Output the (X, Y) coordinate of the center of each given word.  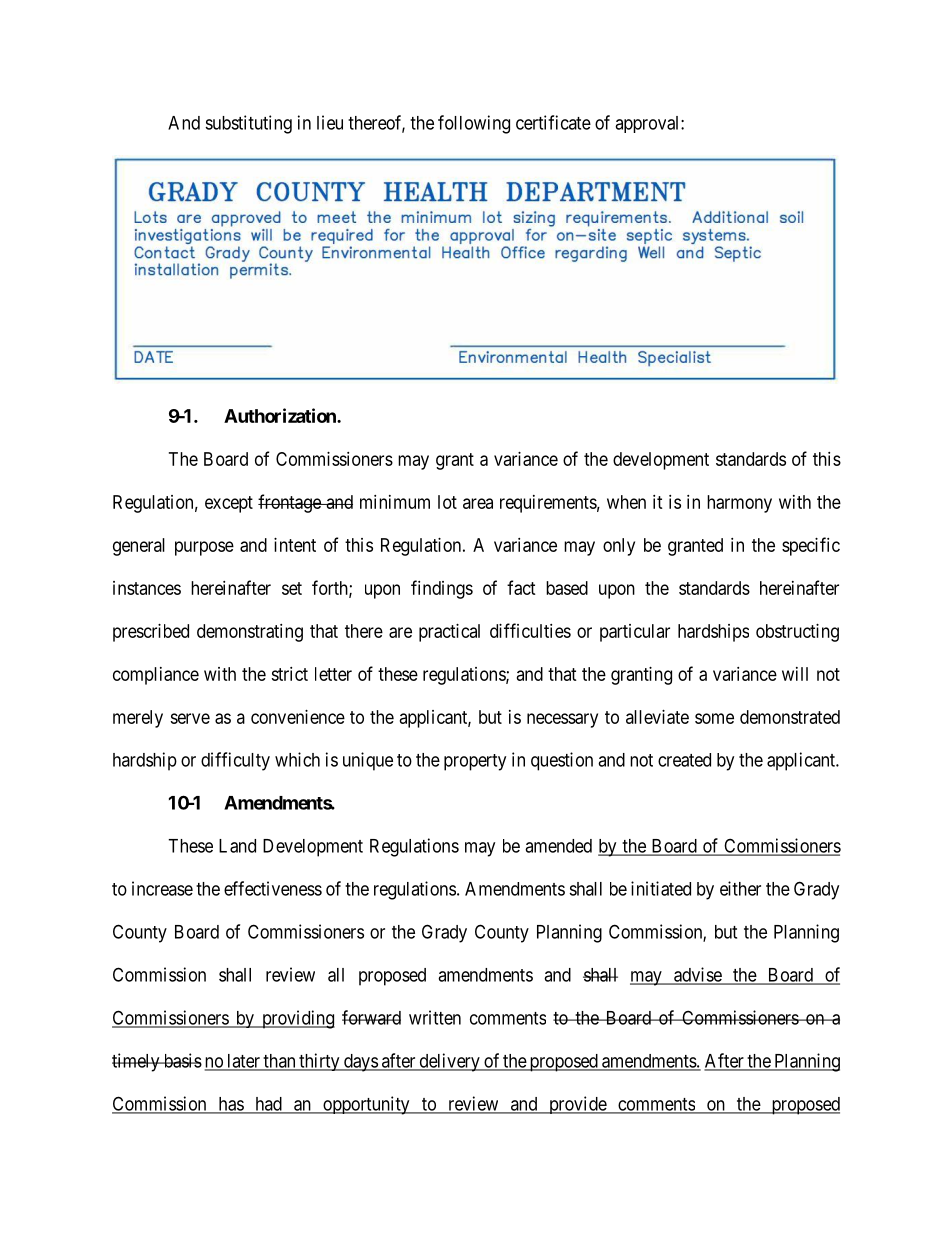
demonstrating (250, 633)
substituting (248, 124)
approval (648, 124)
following (474, 124)
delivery (449, 1062)
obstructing (797, 633)
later (243, 1062)
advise (697, 975)
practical (449, 633)
